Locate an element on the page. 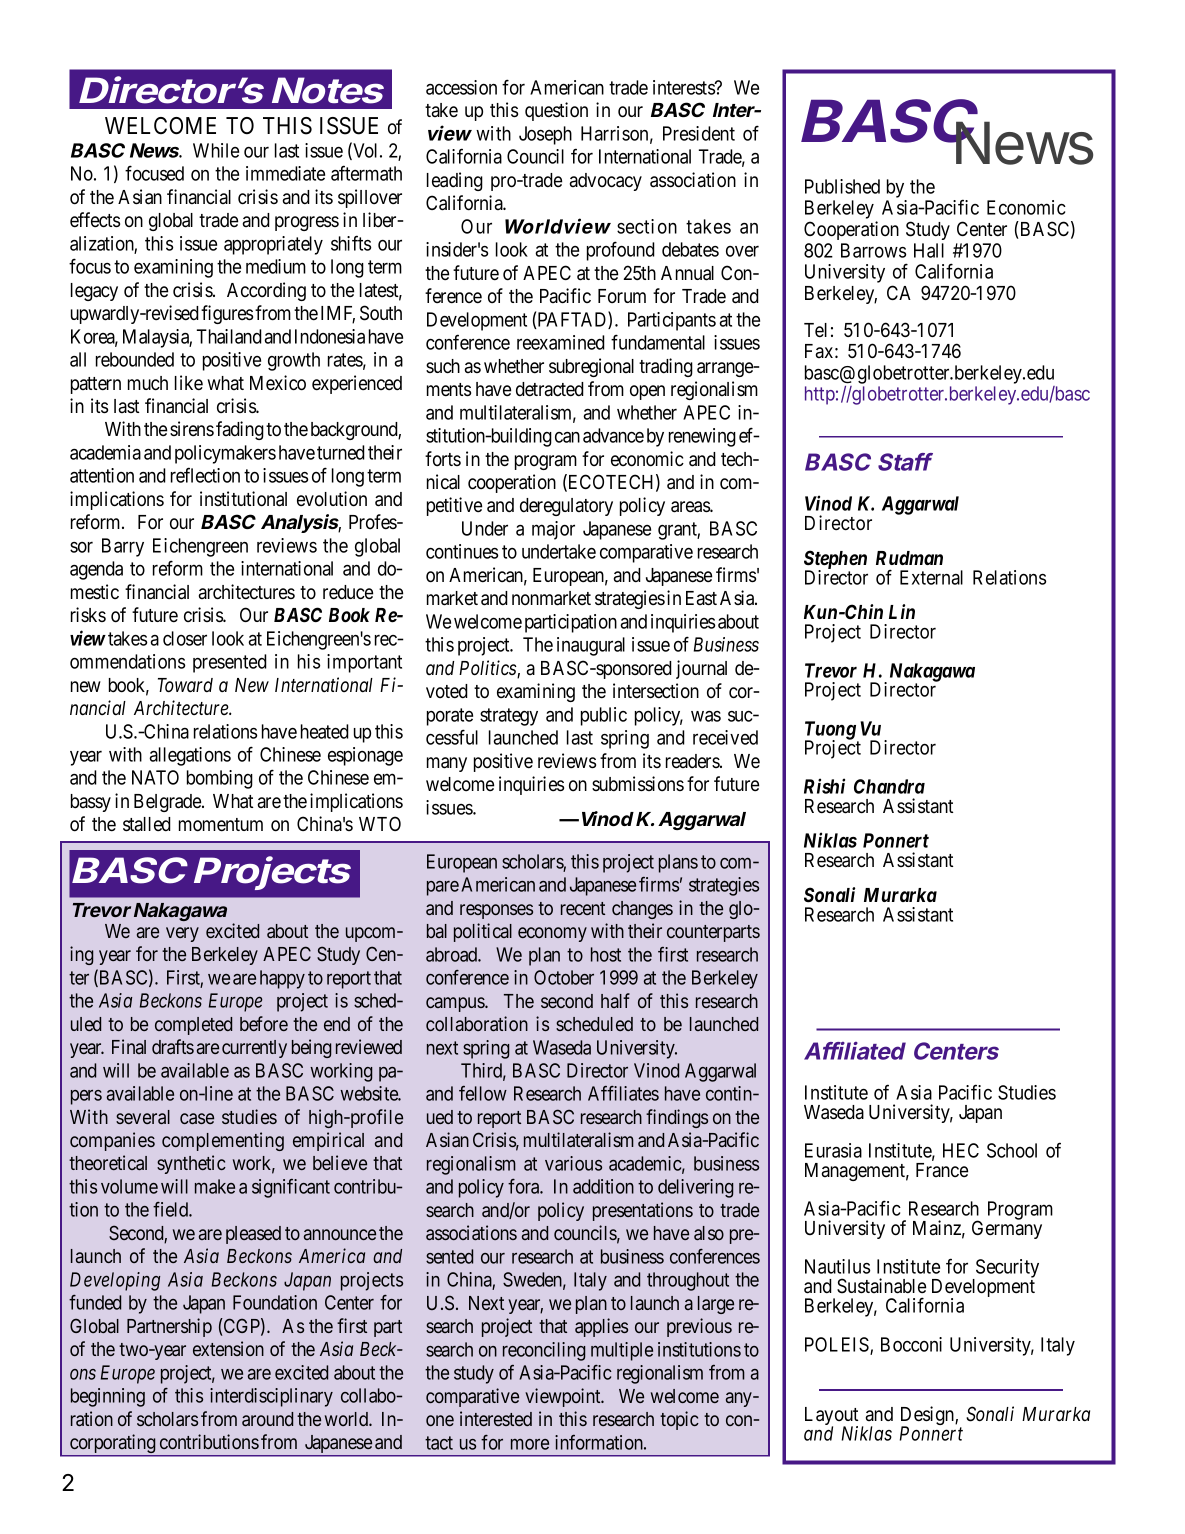 The height and width of the image is (1534, 1185). major is located at coordinates (553, 530).
